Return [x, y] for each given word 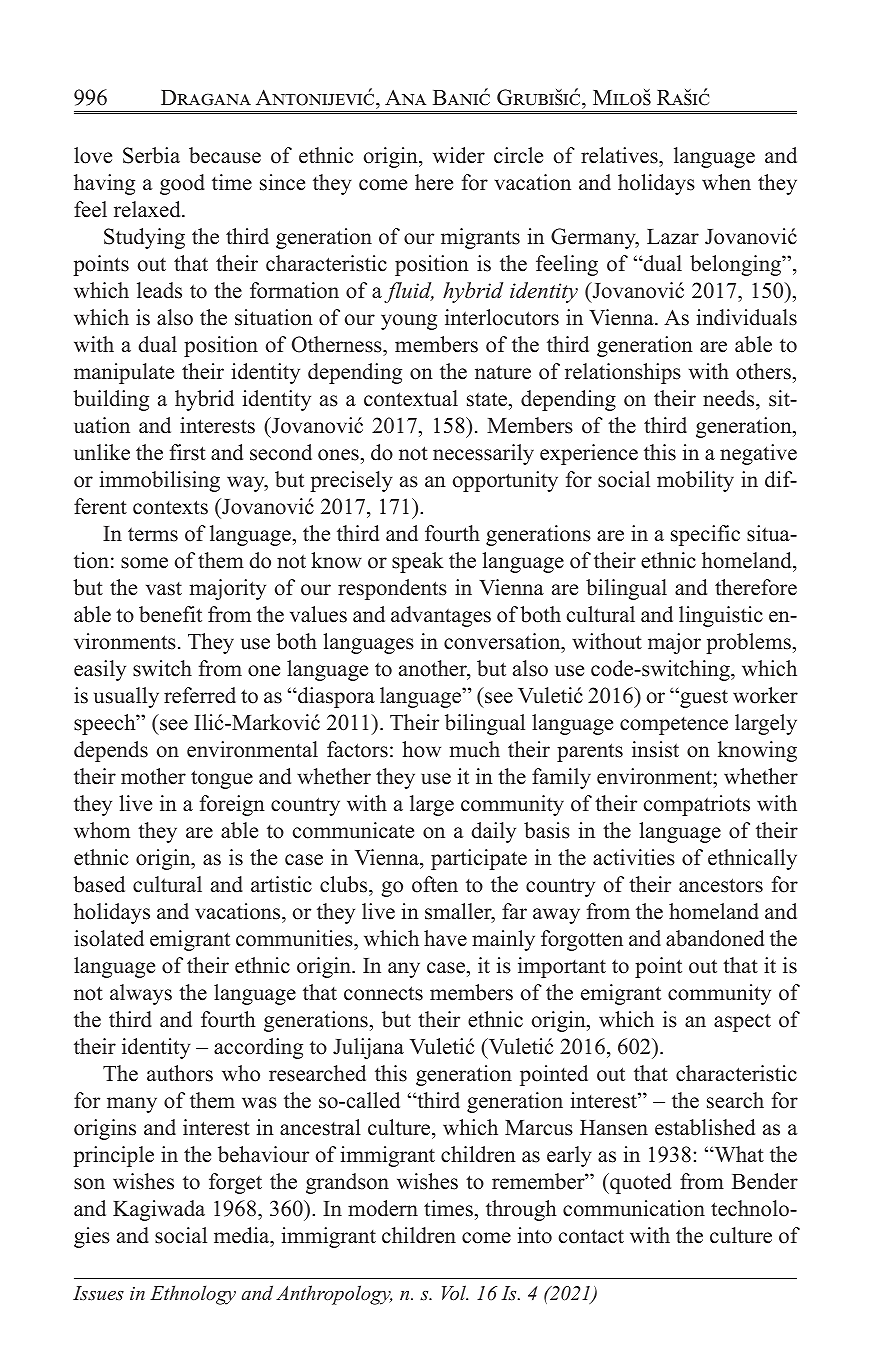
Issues [98, 1293]
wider [459, 155]
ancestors [721, 885]
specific [705, 535]
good [182, 184]
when [726, 182]
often [435, 884]
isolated [109, 938]
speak [418, 562]
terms [153, 534]
